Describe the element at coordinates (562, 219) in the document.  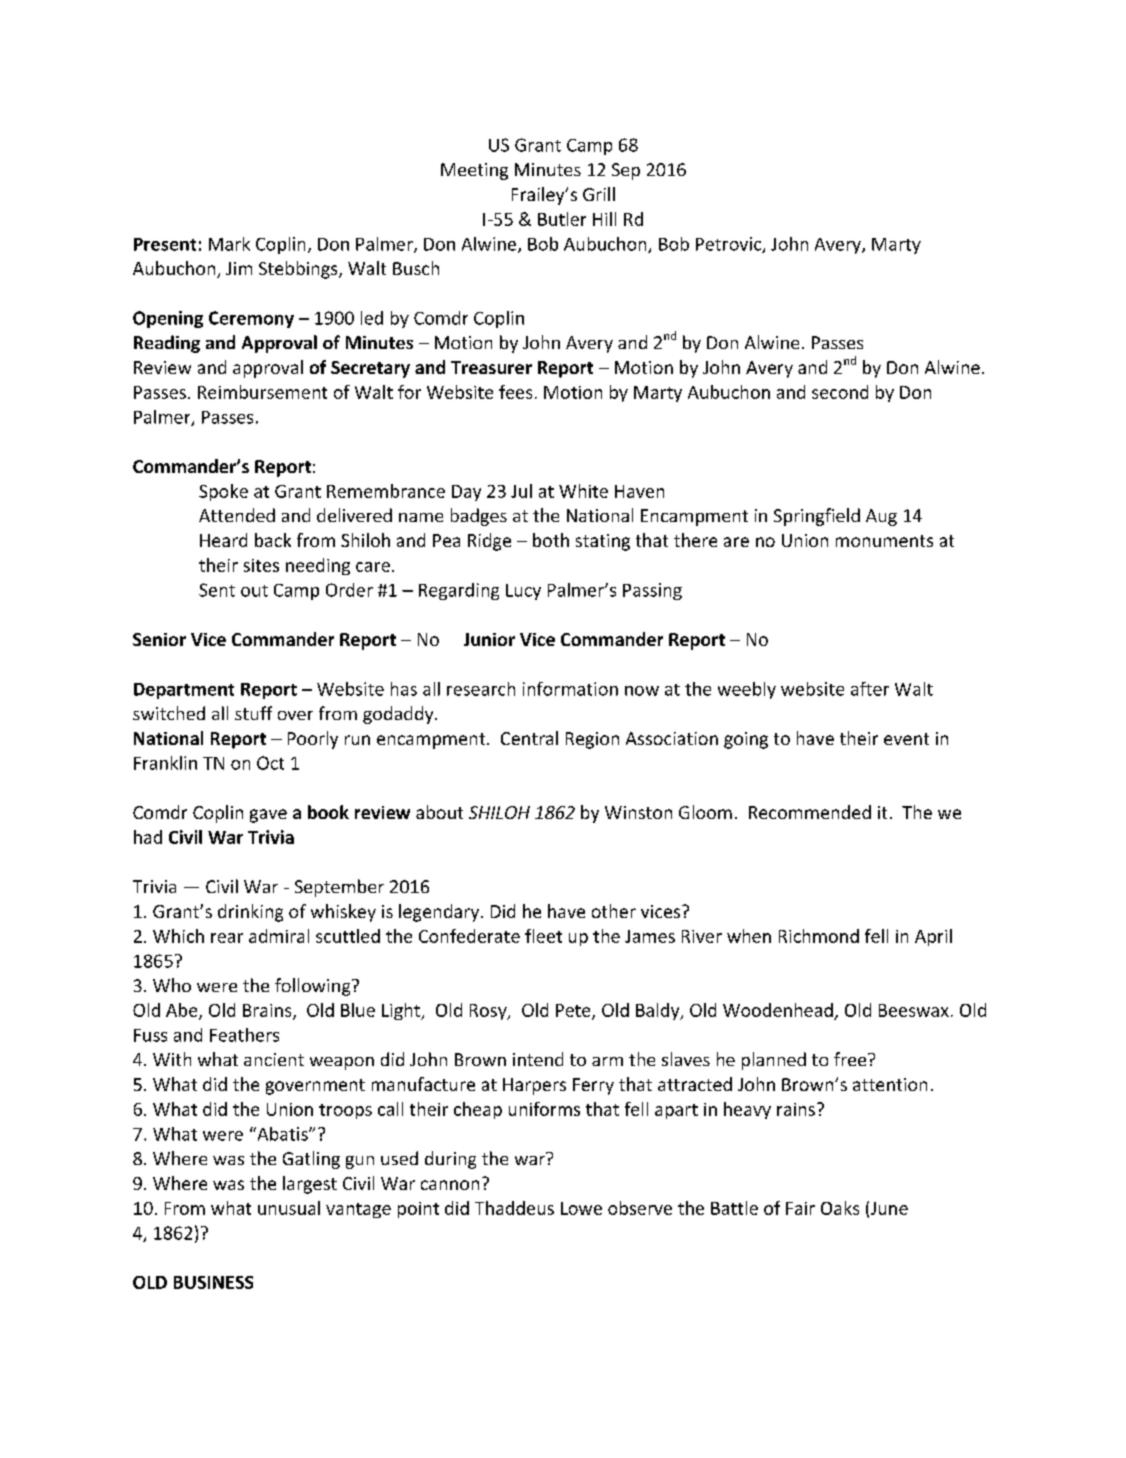
I see `Butler` at that location.
